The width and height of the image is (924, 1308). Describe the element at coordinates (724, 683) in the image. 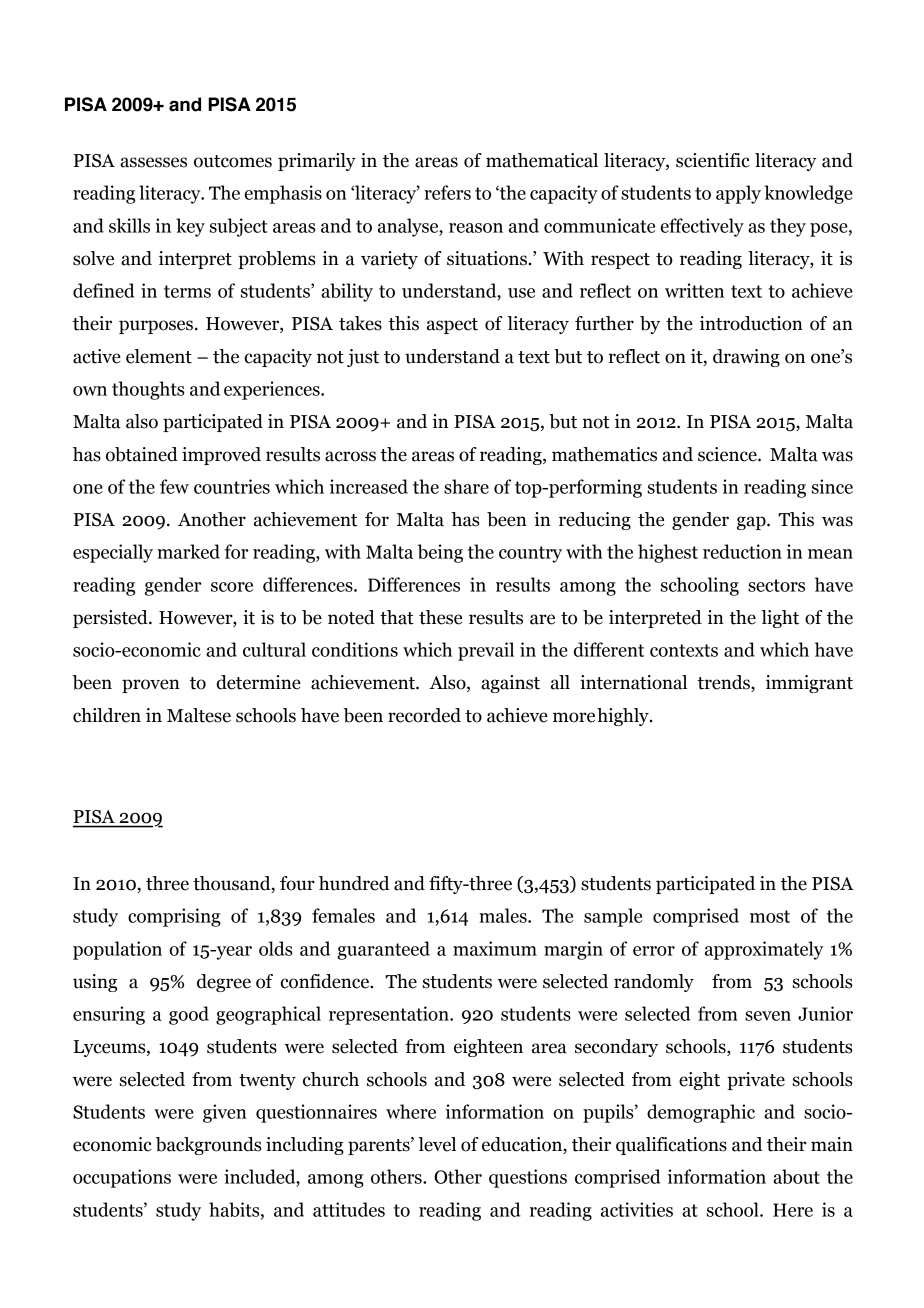

I see `trends` at that location.
